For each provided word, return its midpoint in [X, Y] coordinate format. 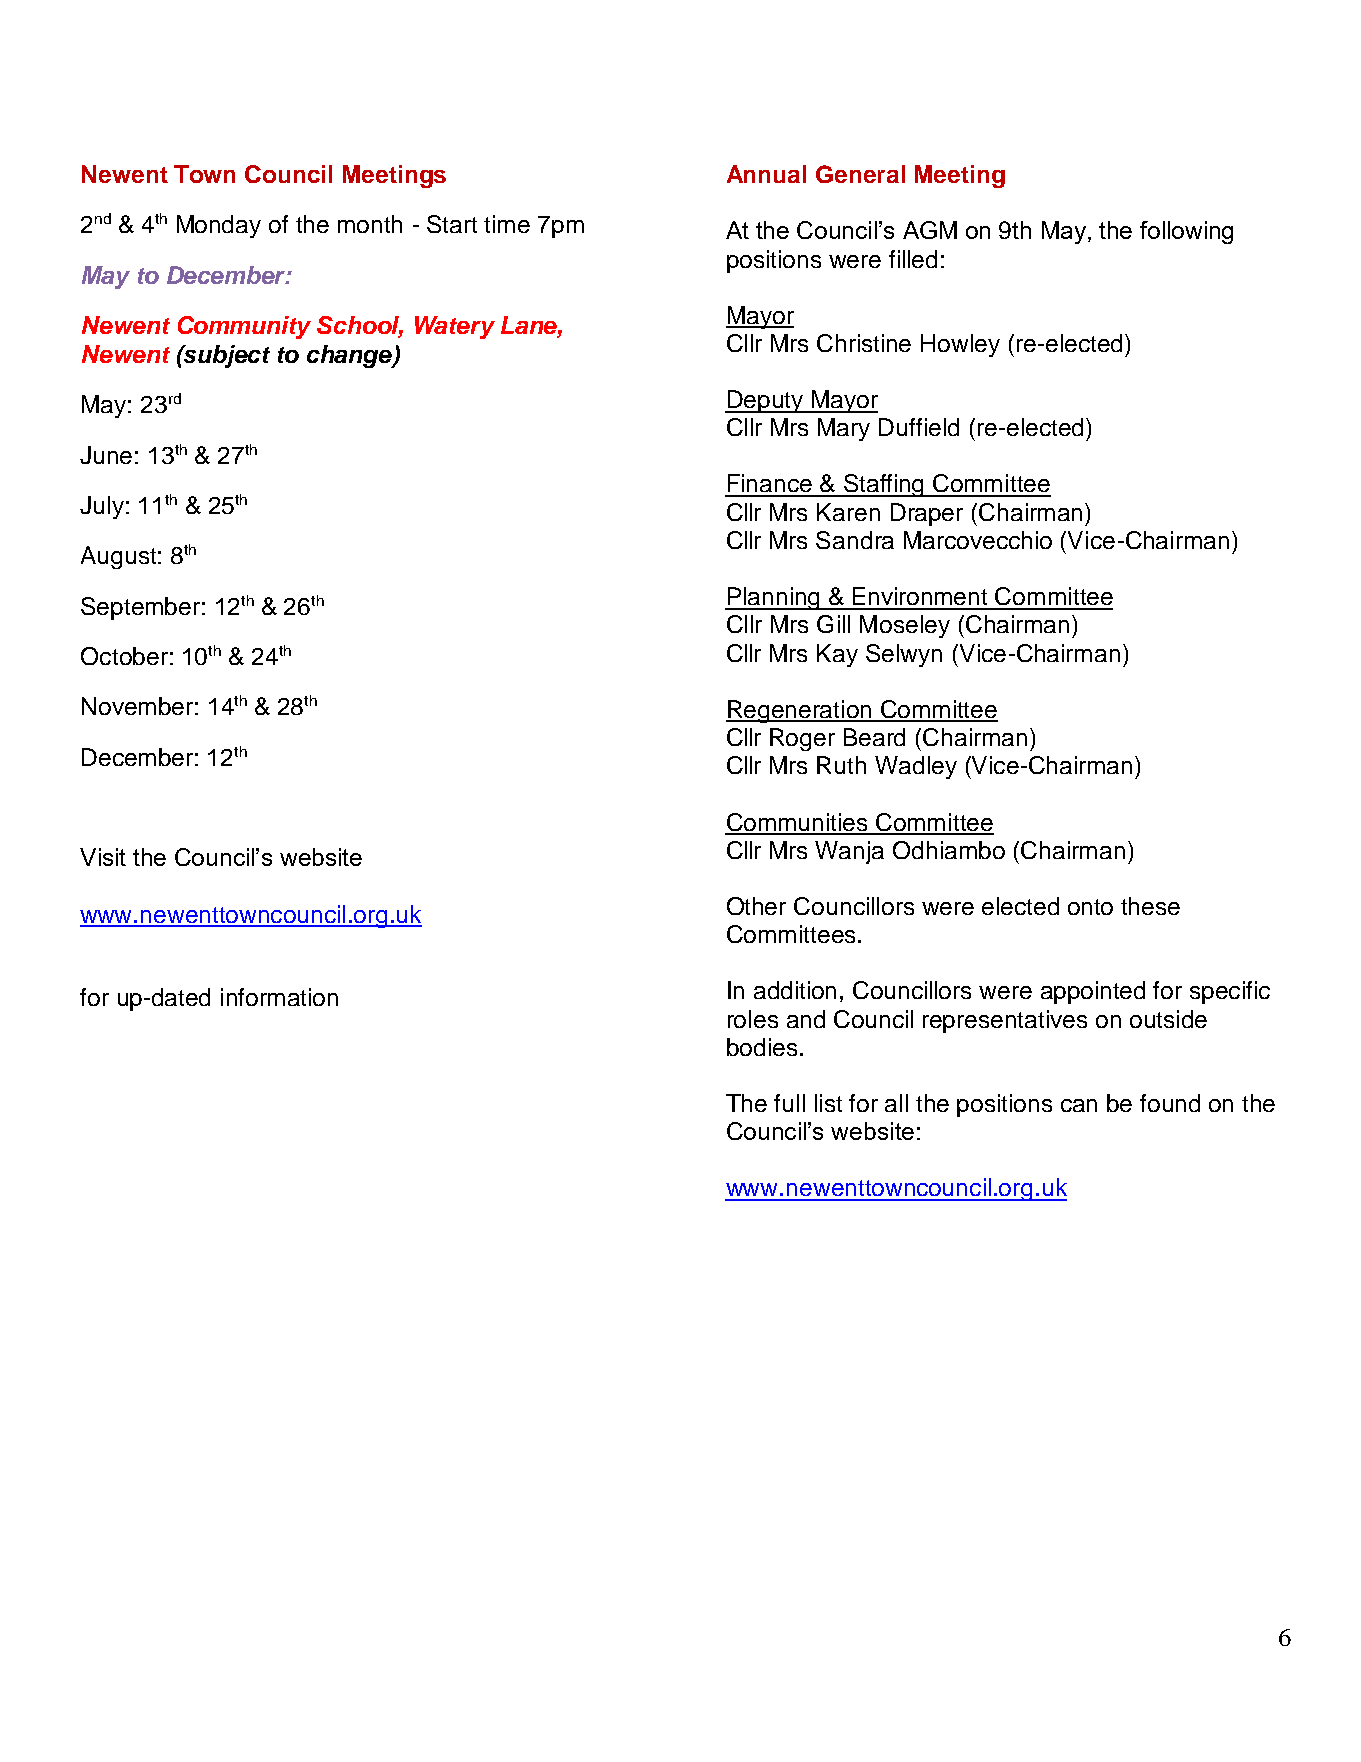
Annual [766, 174]
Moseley [905, 626]
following [1186, 232]
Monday [219, 226]
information [279, 997]
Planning [773, 598]
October [124, 656]
